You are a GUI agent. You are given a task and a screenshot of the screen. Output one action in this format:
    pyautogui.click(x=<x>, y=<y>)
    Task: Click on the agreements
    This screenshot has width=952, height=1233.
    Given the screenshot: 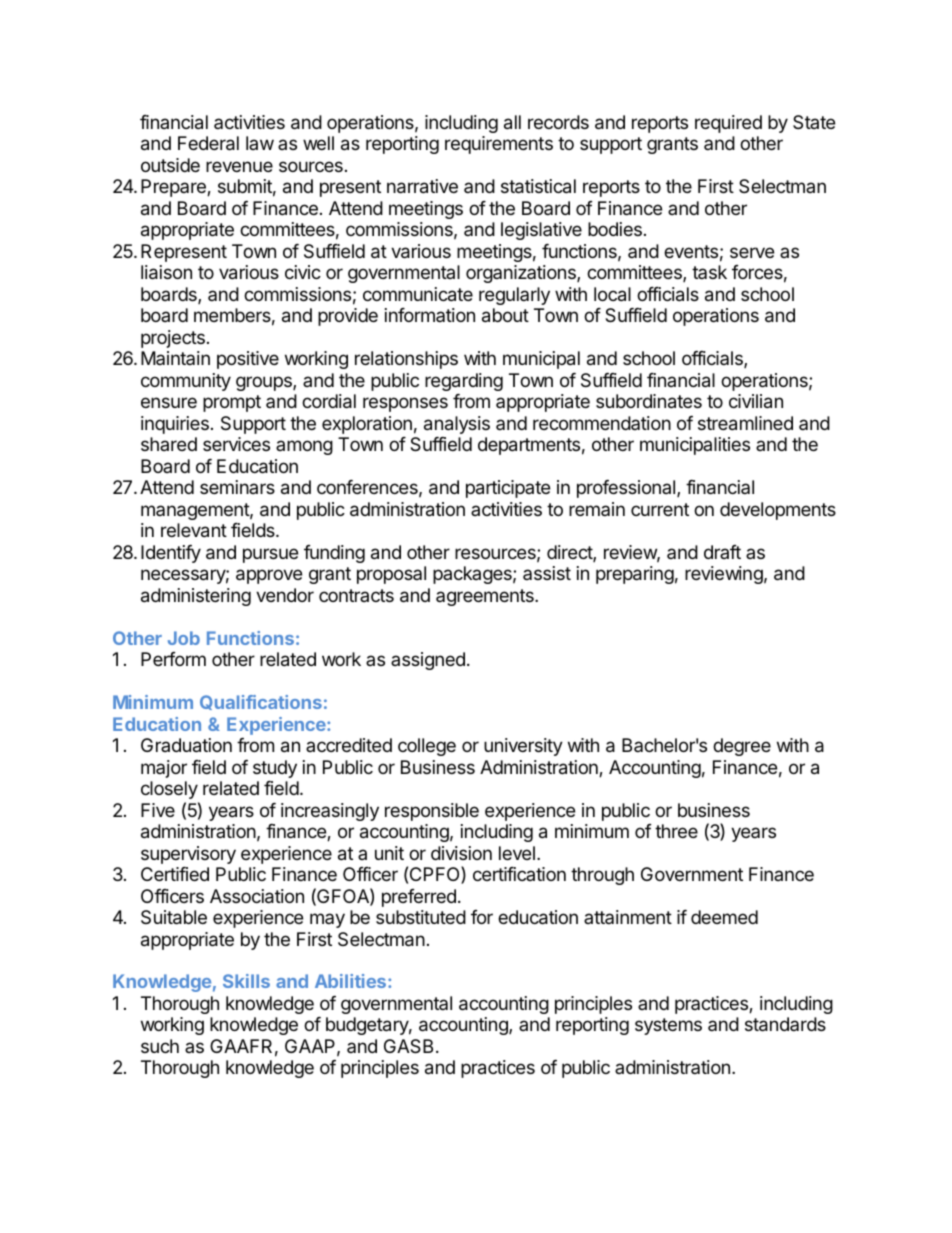 What is the action you would take?
    pyautogui.click(x=486, y=597)
